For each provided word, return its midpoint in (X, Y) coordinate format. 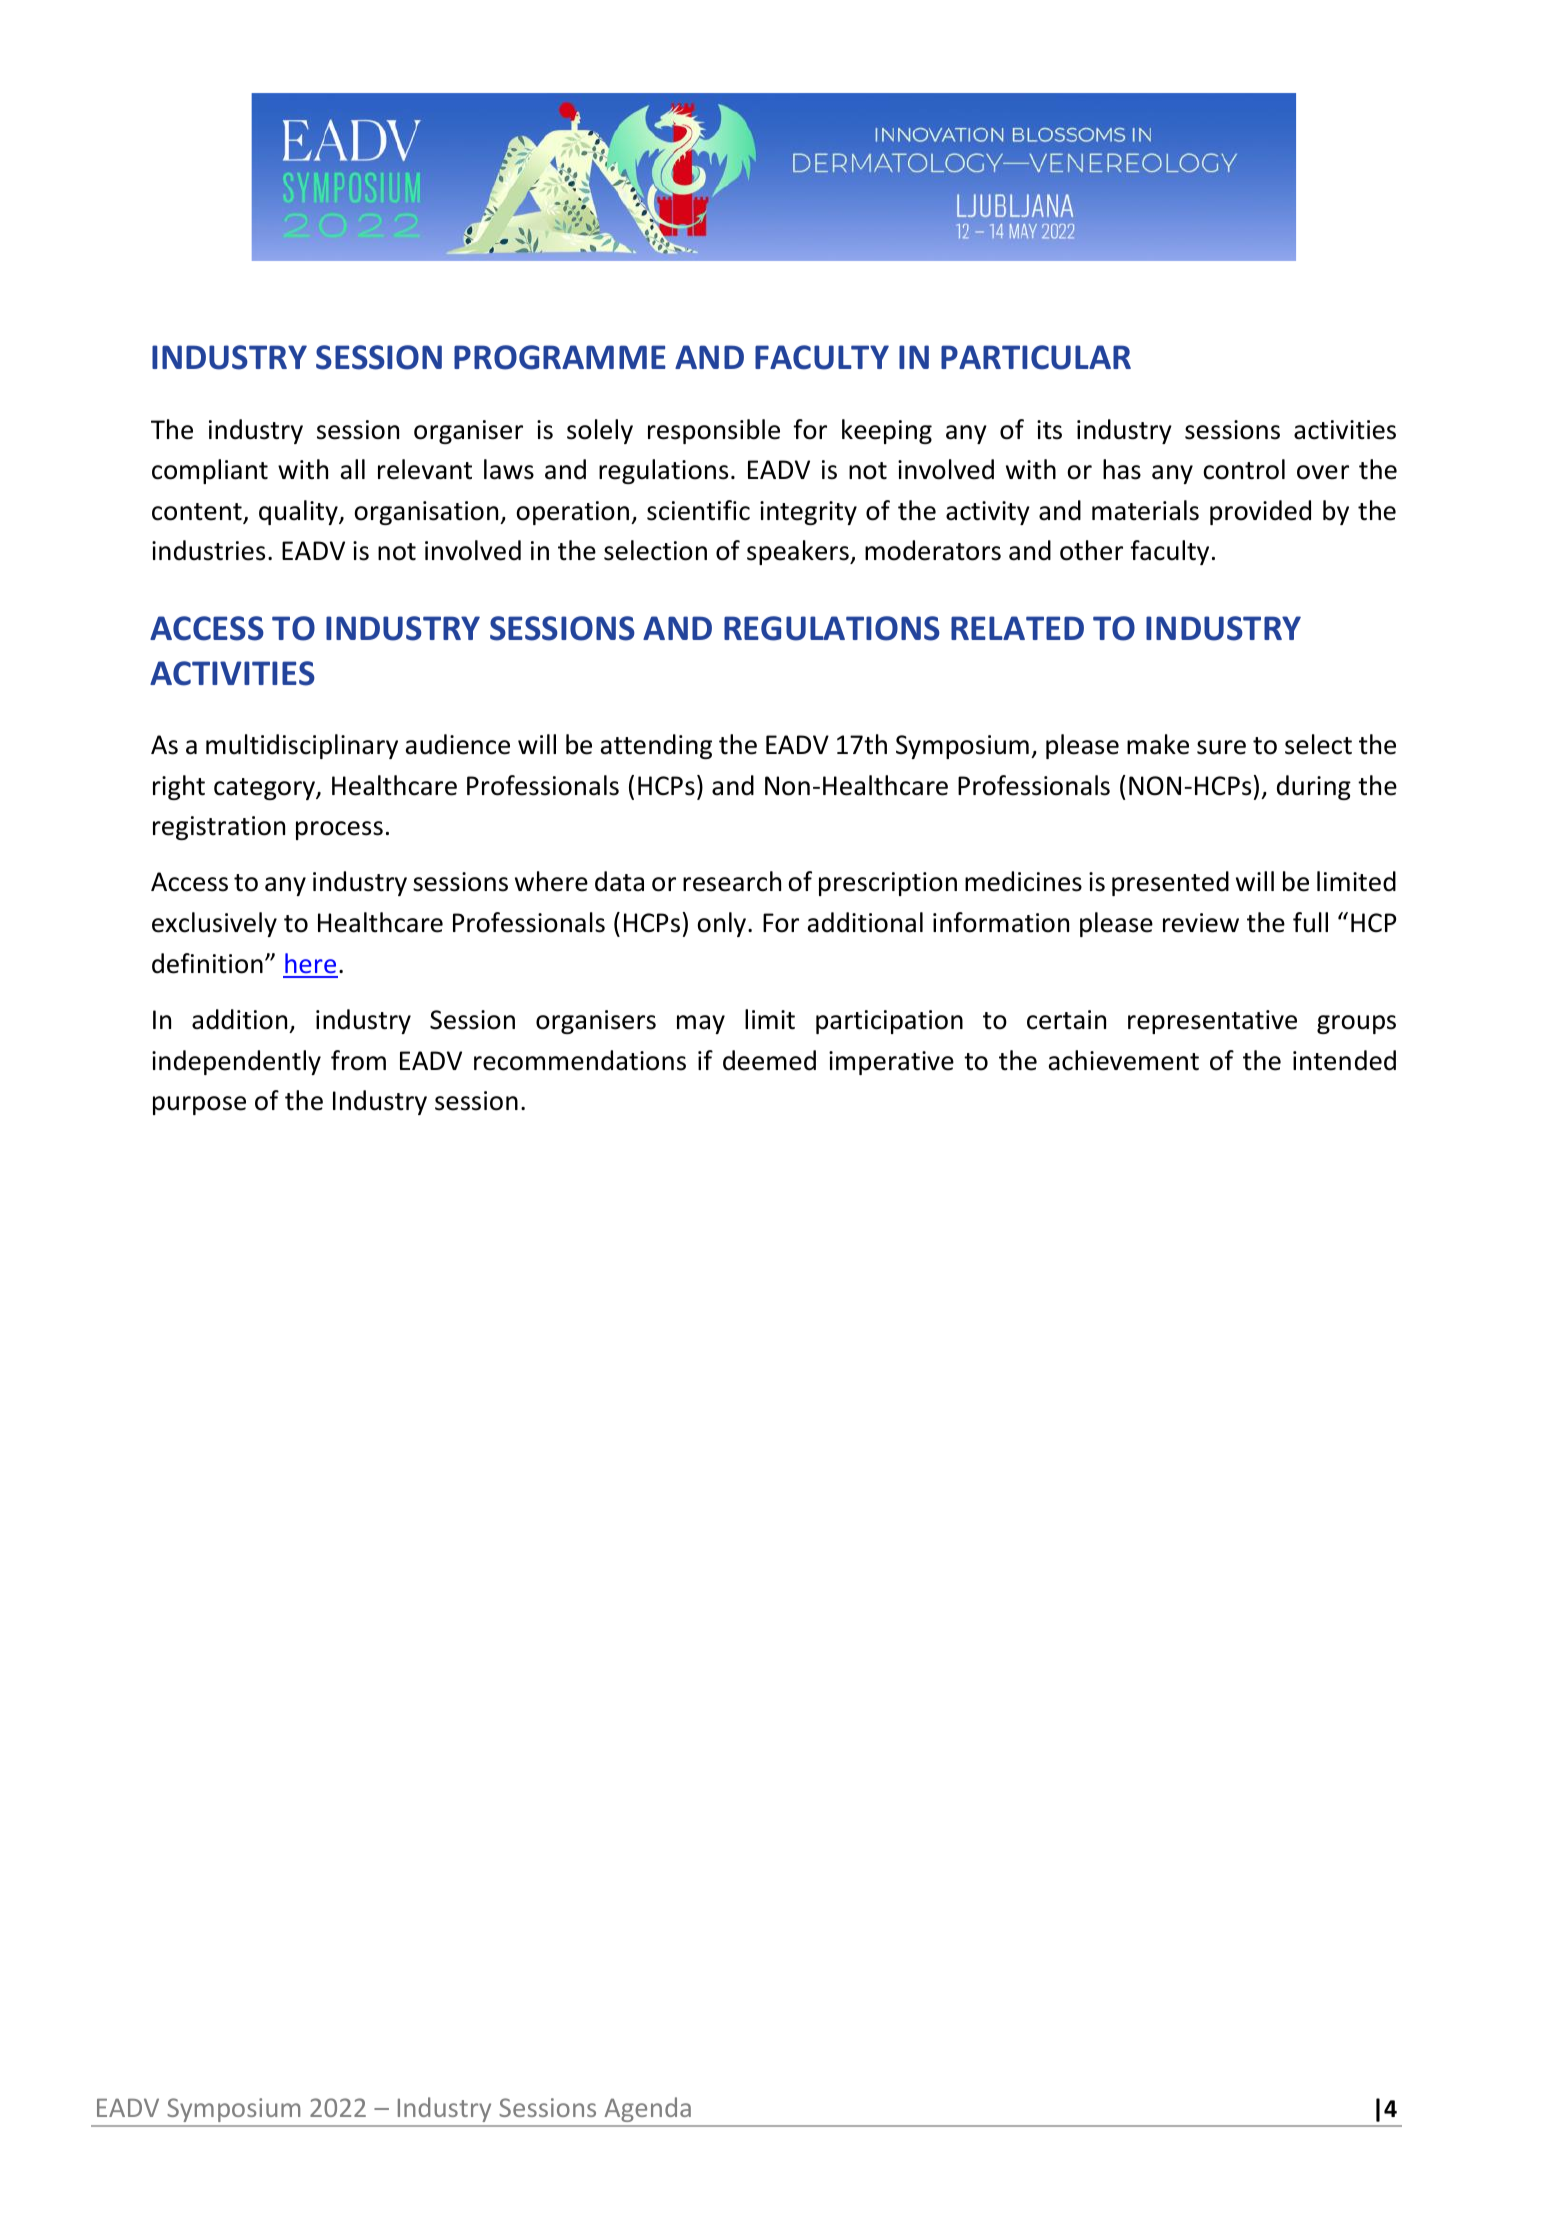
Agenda (648, 2110)
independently (236, 1062)
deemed (769, 1060)
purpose (199, 1105)
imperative (891, 1063)
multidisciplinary (302, 746)
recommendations (580, 1060)
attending (656, 746)
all (353, 469)
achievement (1124, 1060)
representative (1212, 1022)
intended (1344, 1060)
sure (1221, 747)
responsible (714, 431)
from (358, 1060)
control (1244, 469)
